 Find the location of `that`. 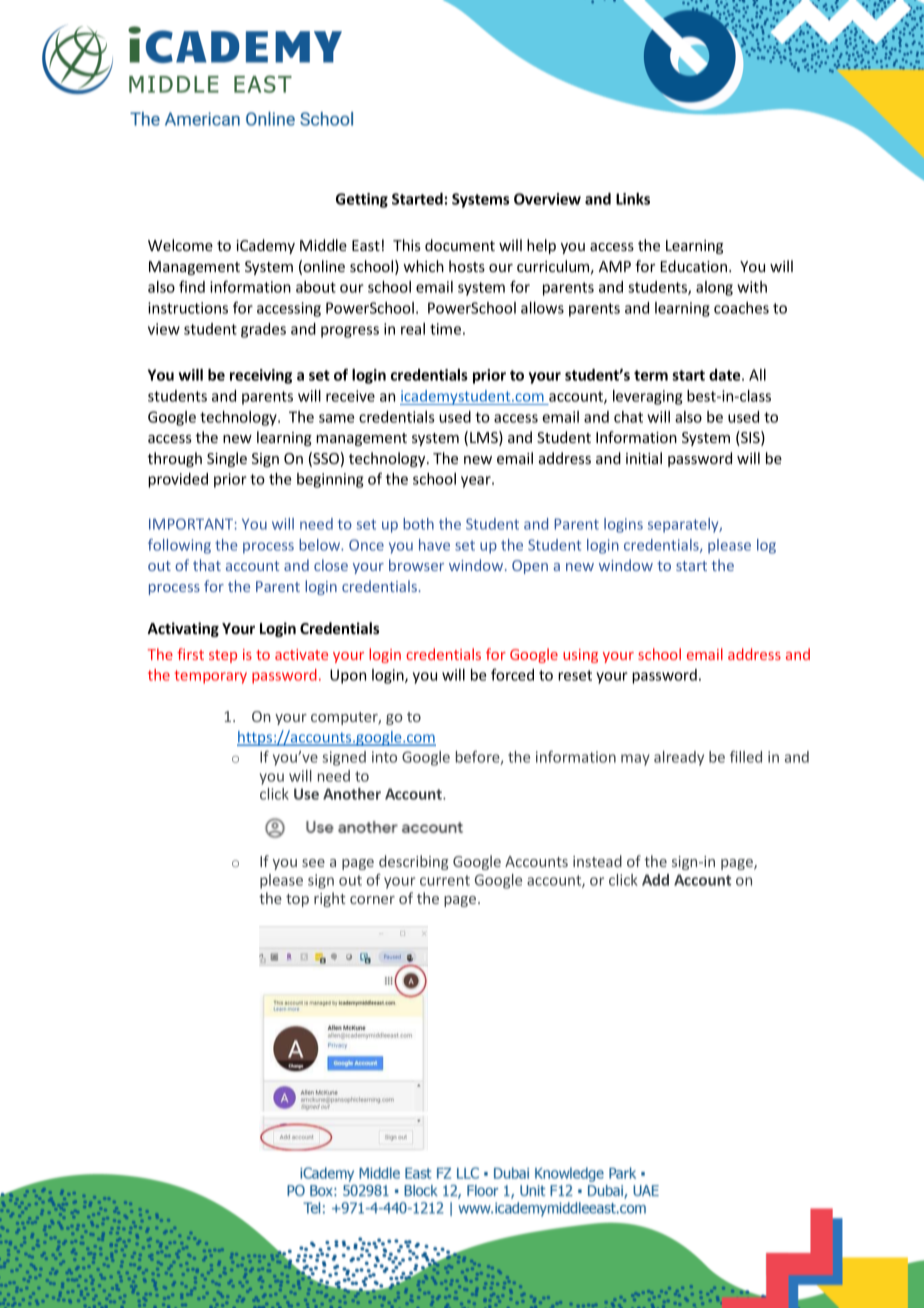

that is located at coordinates (207, 565).
